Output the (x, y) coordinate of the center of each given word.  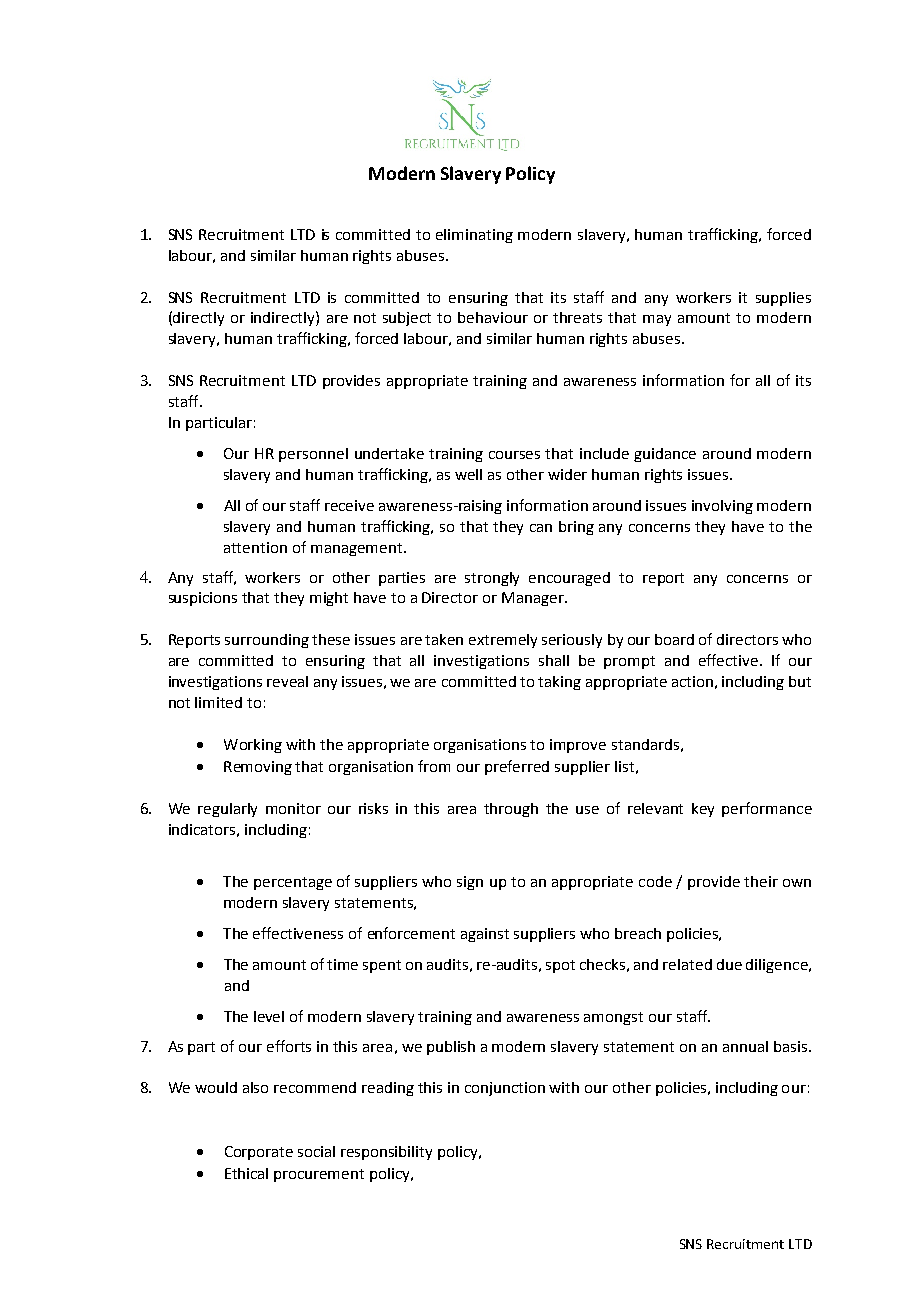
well (468, 474)
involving (722, 507)
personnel (313, 455)
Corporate (259, 1153)
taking (559, 683)
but (800, 681)
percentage (293, 883)
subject (407, 319)
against (485, 935)
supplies (783, 299)
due (729, 964)
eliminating (474, 236)
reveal (287, 681)
